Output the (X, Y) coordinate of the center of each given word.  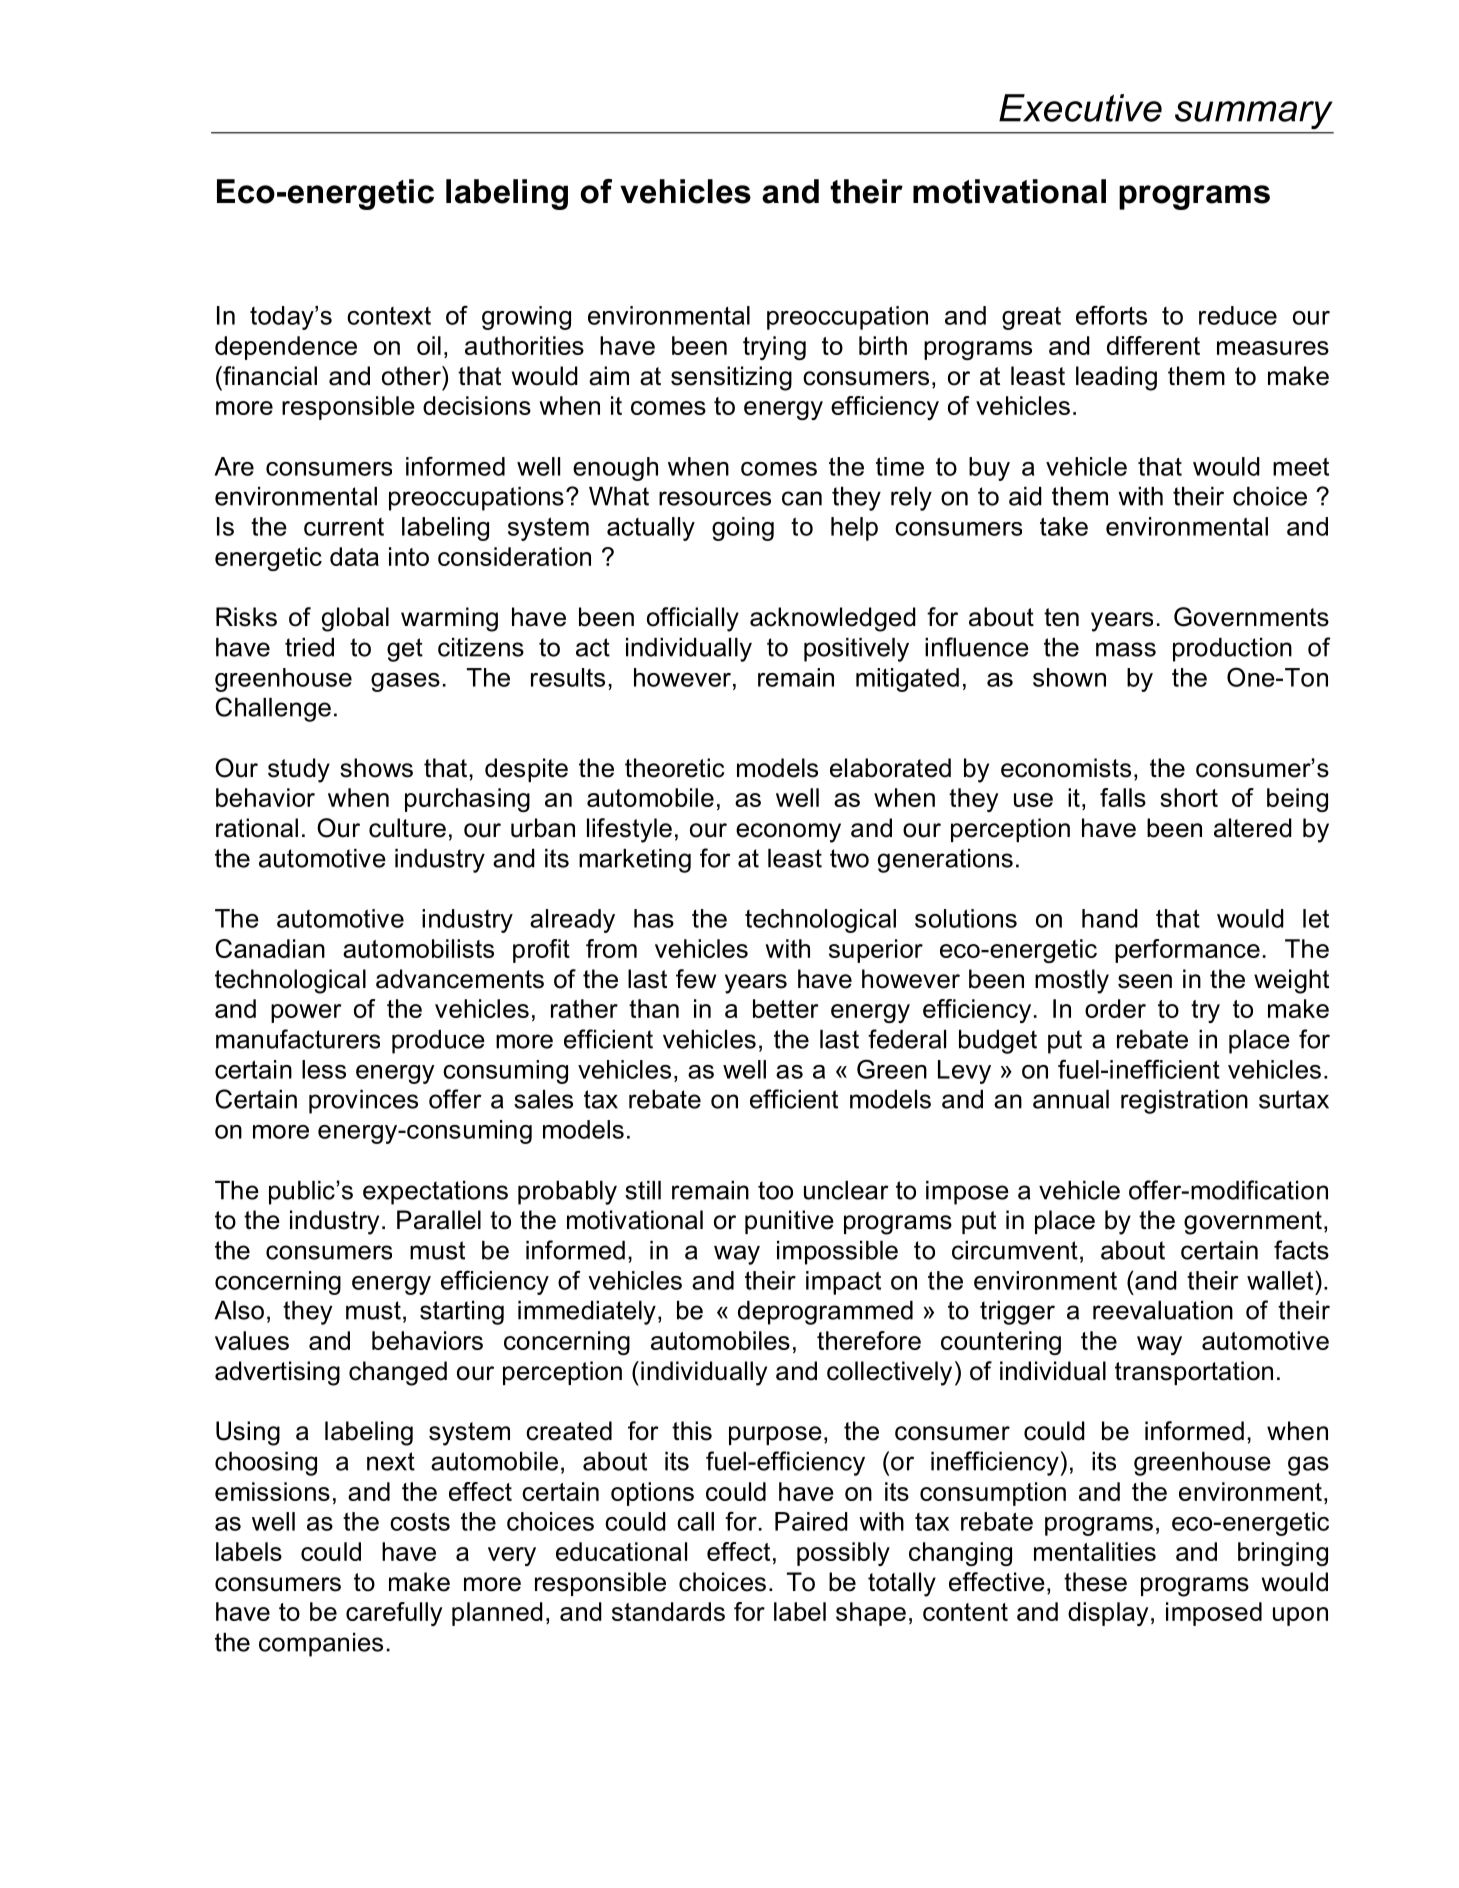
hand (1110, 918)
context (389, 316)
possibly (843, 1554)
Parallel (439, 1220)
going (743, 529)
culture (407, 828)
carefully (394, 1614)
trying (774, 348)
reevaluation (1163, 1310)
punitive (789, 1222)
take (1064, 526)
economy (788, 833)
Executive (1080, 108)
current (344, 527)
